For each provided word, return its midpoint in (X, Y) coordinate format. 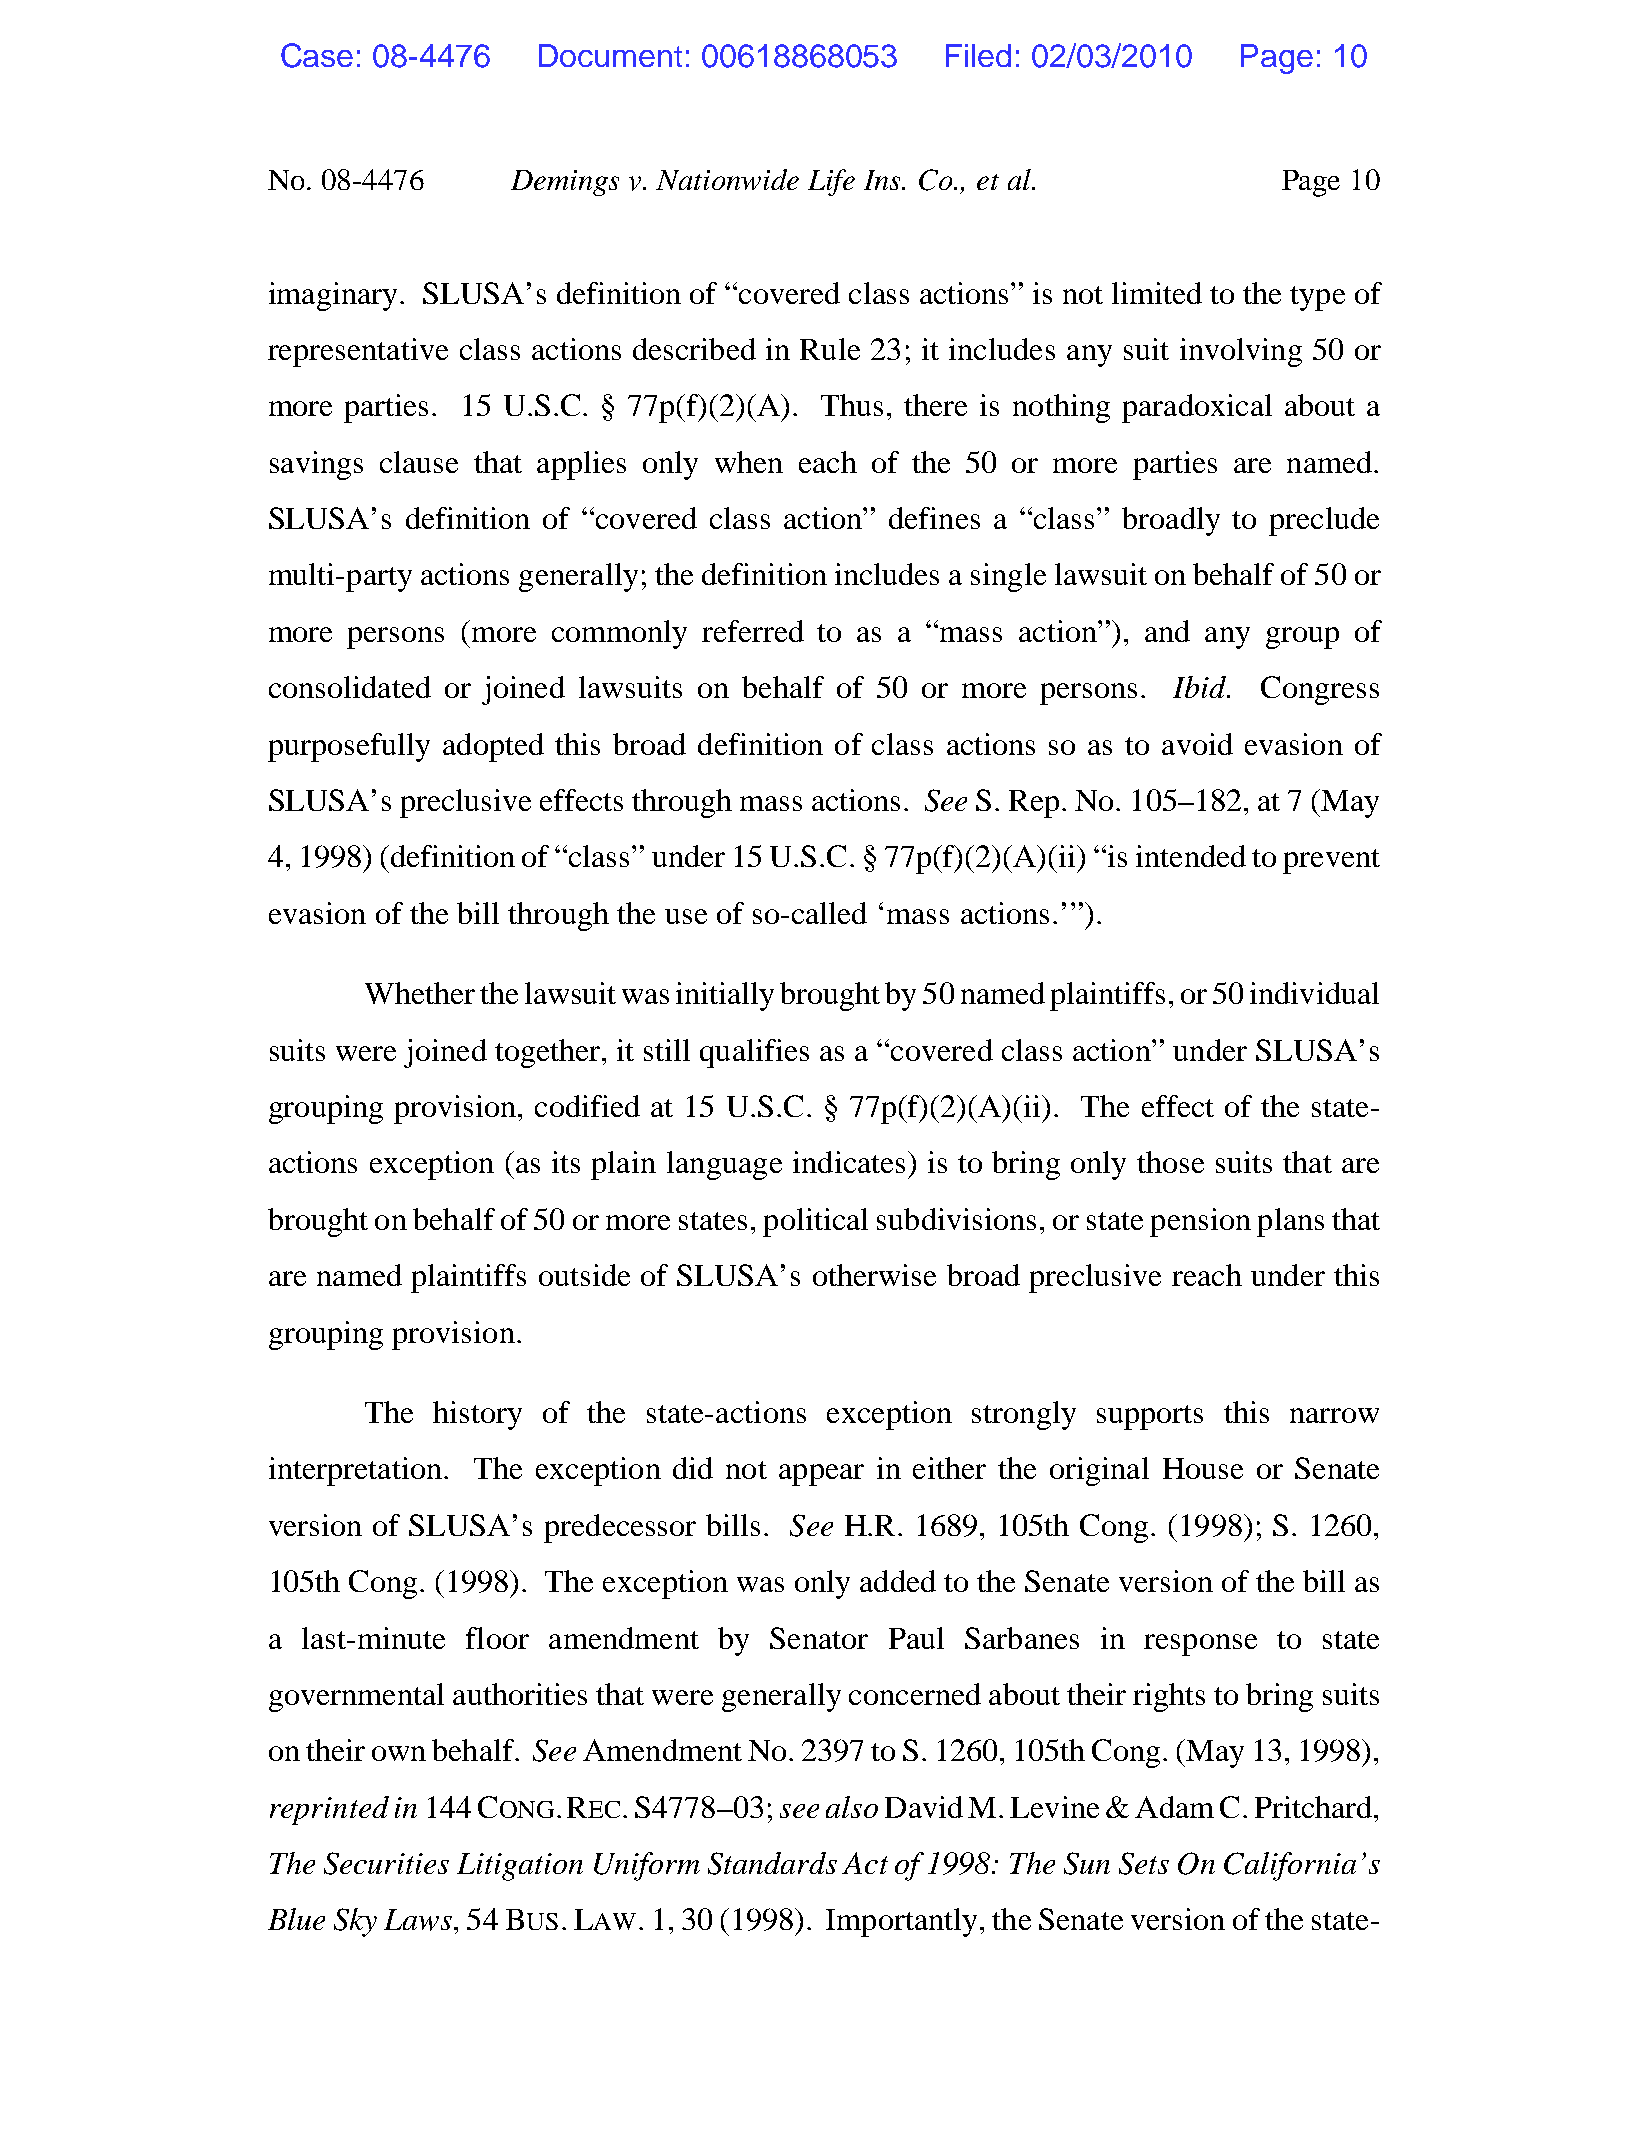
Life (831, 182)
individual (1314, 993)
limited (1157, 293)
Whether (420, 993)
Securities (386, 1863)
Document (610, 55)
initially (725, 996)
